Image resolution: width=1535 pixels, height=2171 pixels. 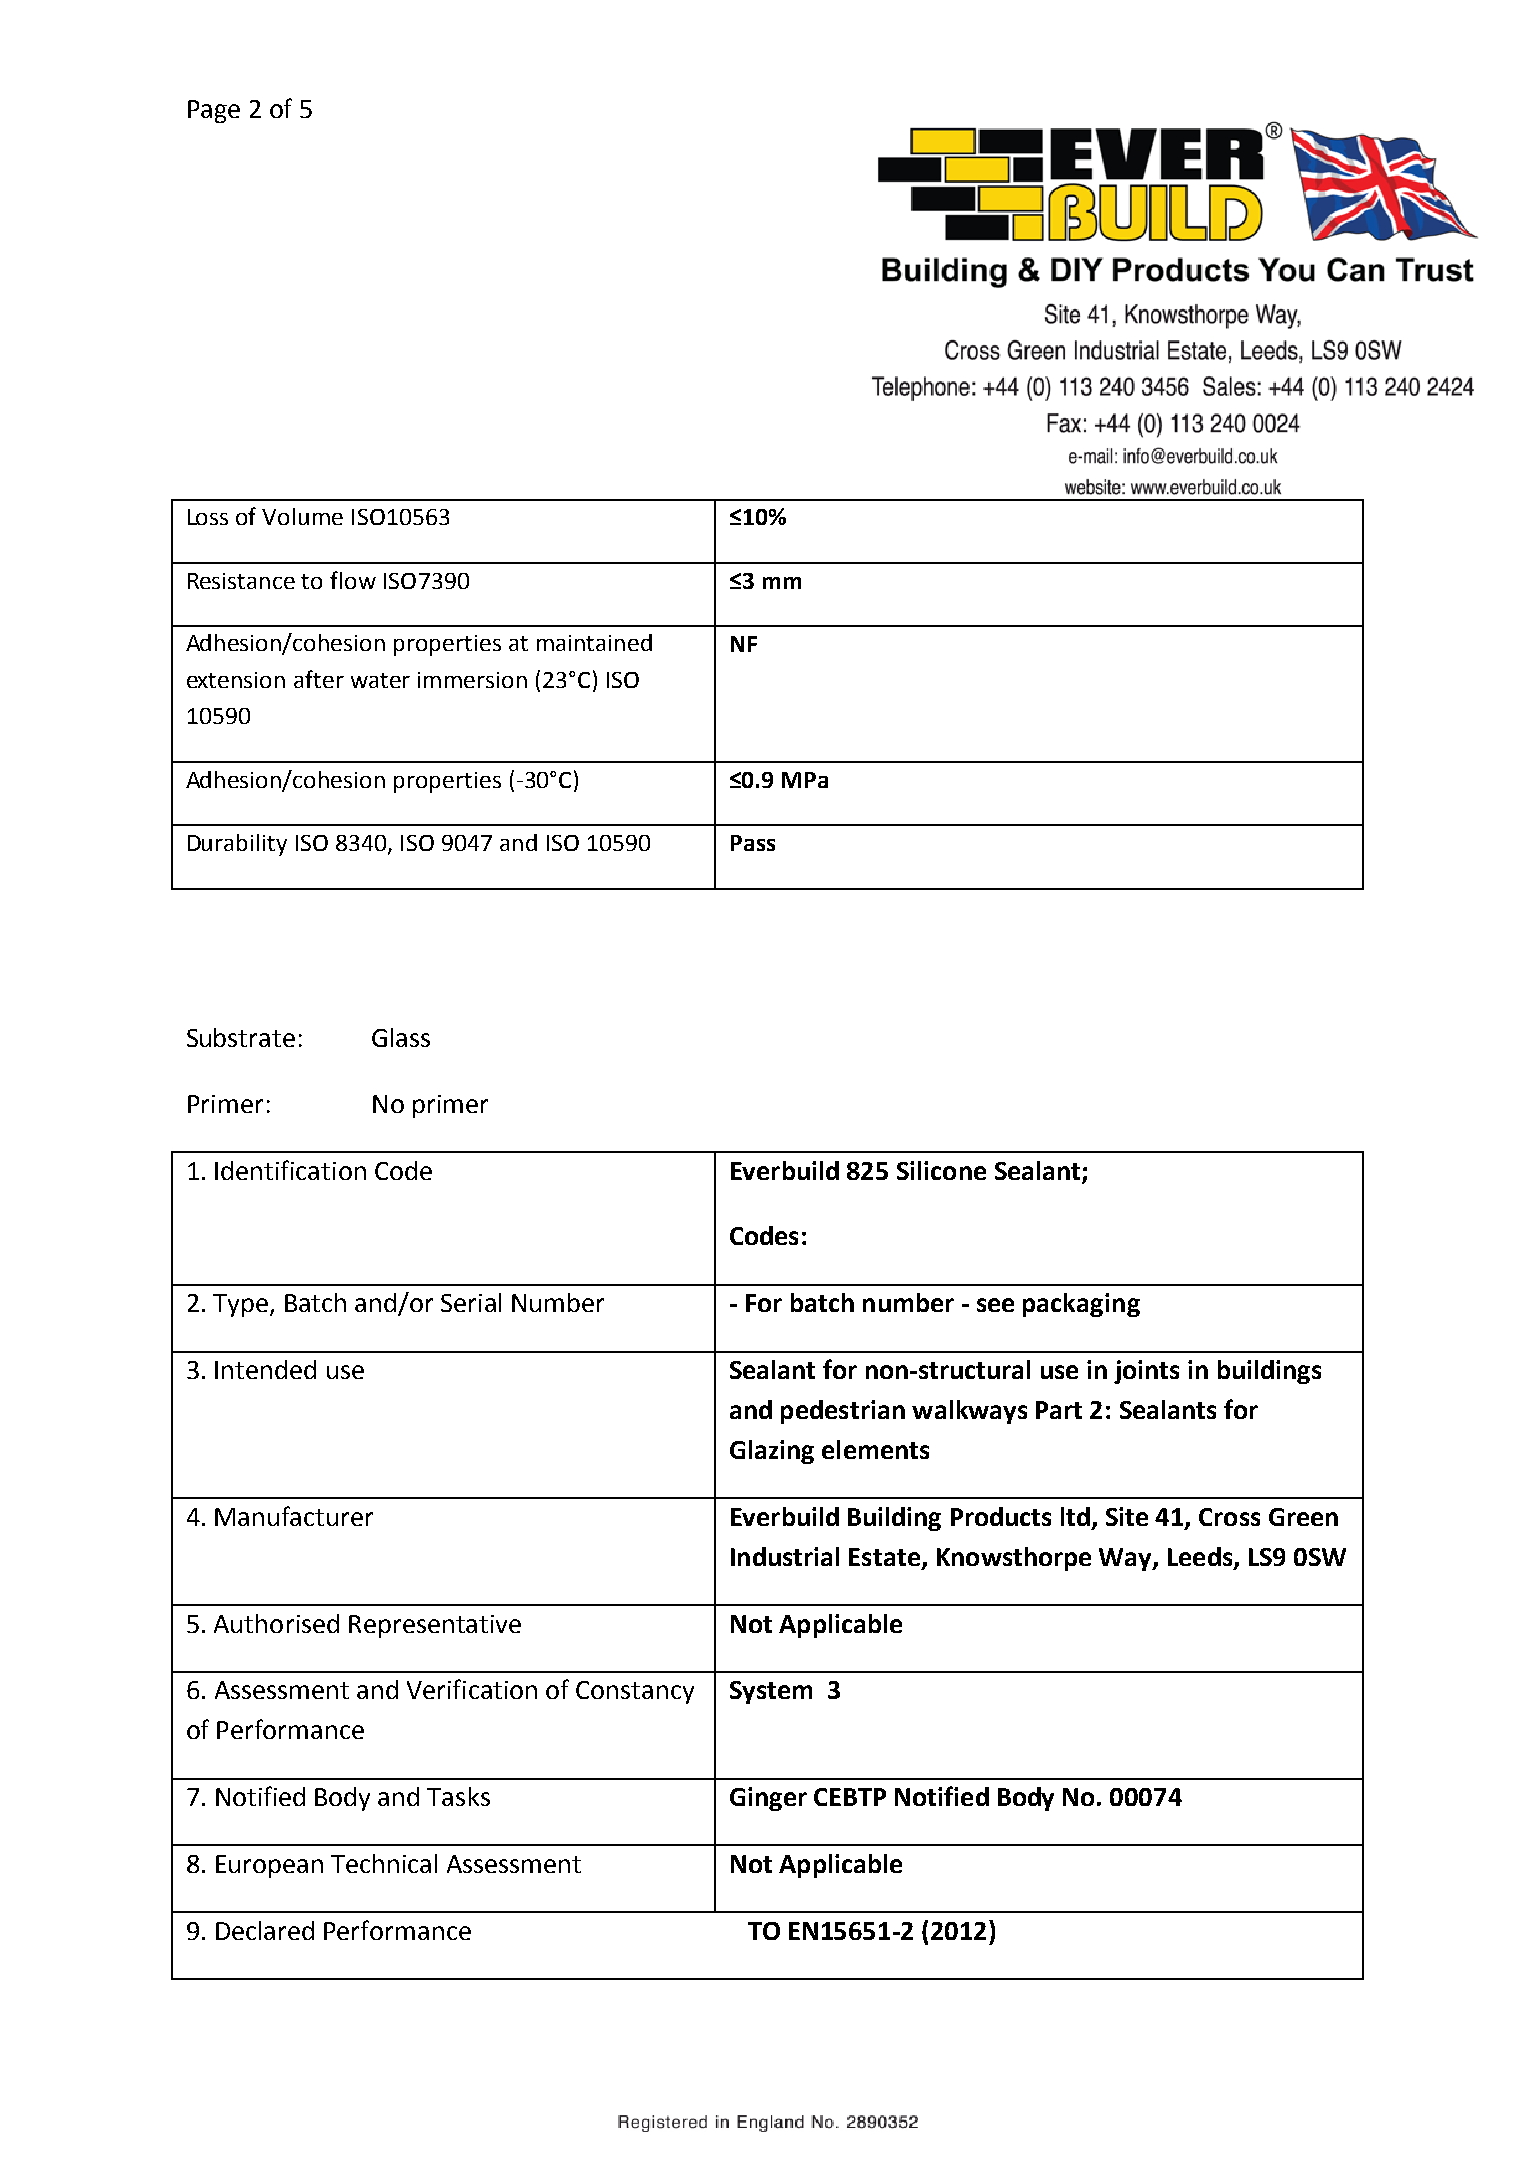 What do you see at coordinates (1146, 1372) in the document?
I see `joints` at bounding box center [1146, 1372].
